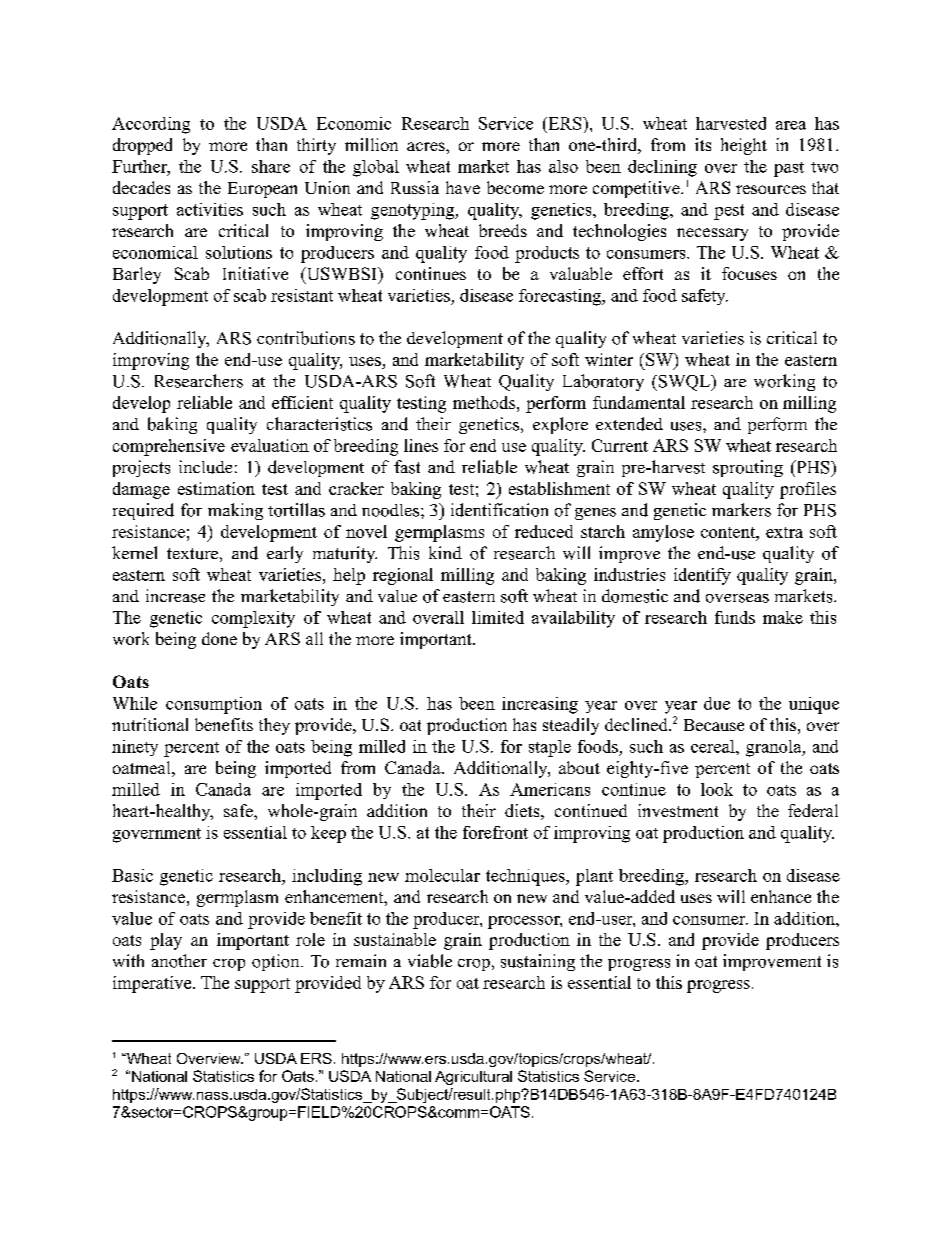 This image has height=1233, width=952. Describe the element at coordinates (714, 746) in the image. I see `cereal` at that location.
